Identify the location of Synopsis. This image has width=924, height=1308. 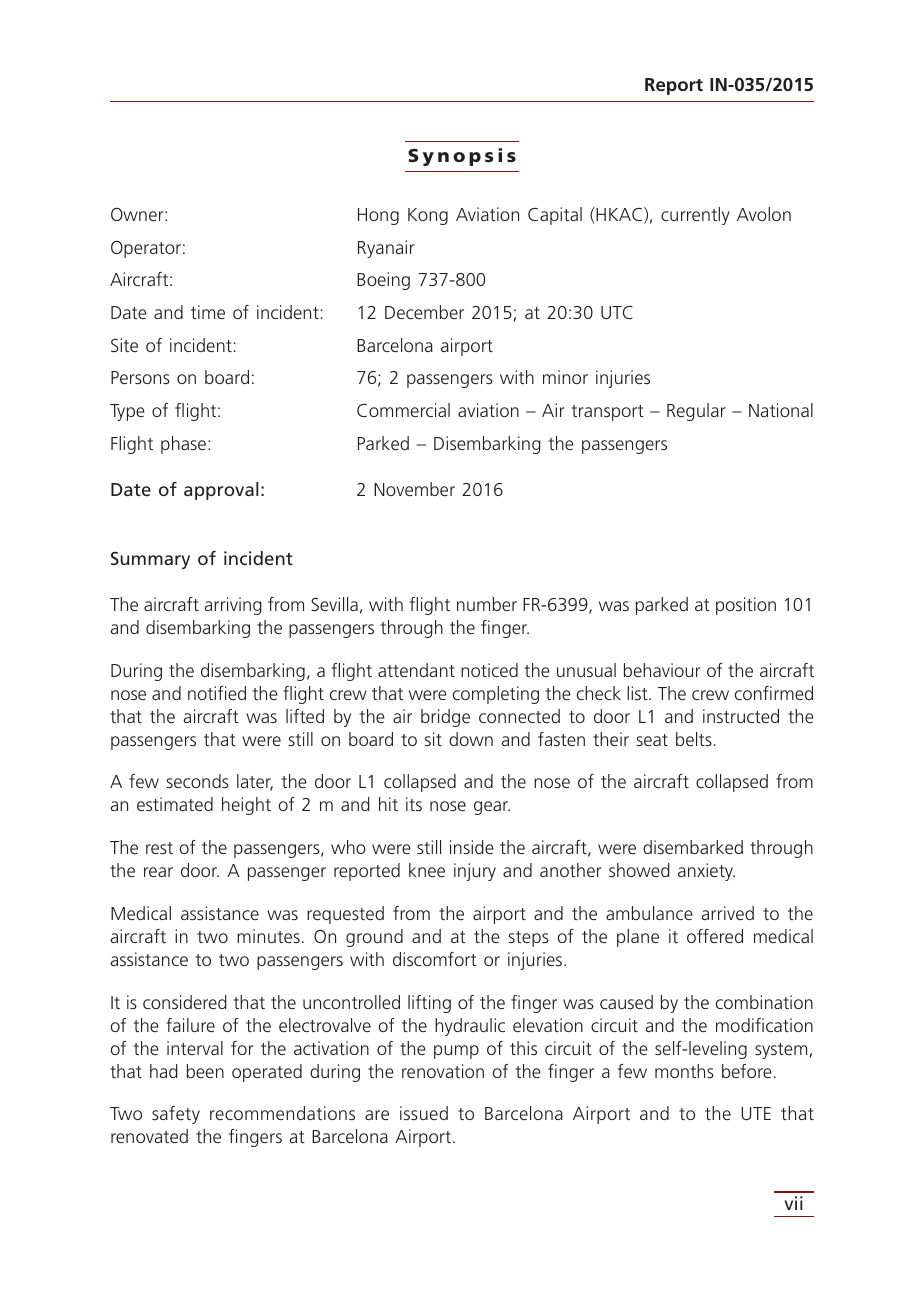
(462, 157).
